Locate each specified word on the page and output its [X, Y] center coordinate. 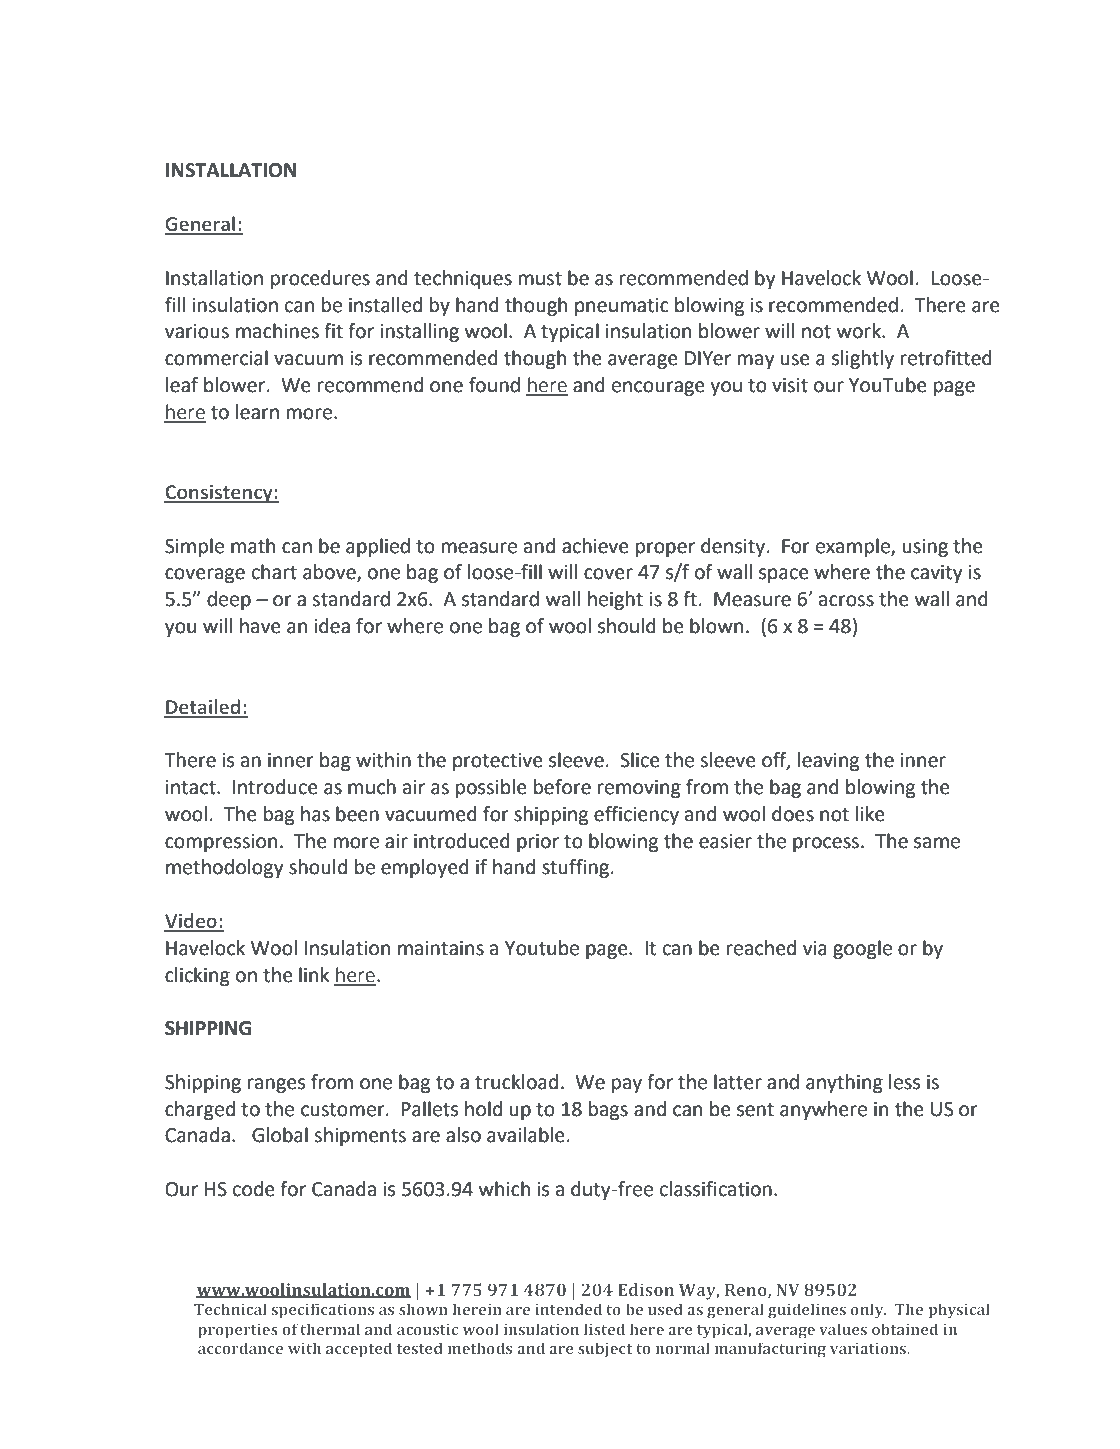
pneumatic [622, 307]
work [860, 331]
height [615, 600]
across [846, 601]
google [862, 949]
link [314, 974]
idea [332, 626]
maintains [441, 948]
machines [277, 331]
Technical [230, 1309]
